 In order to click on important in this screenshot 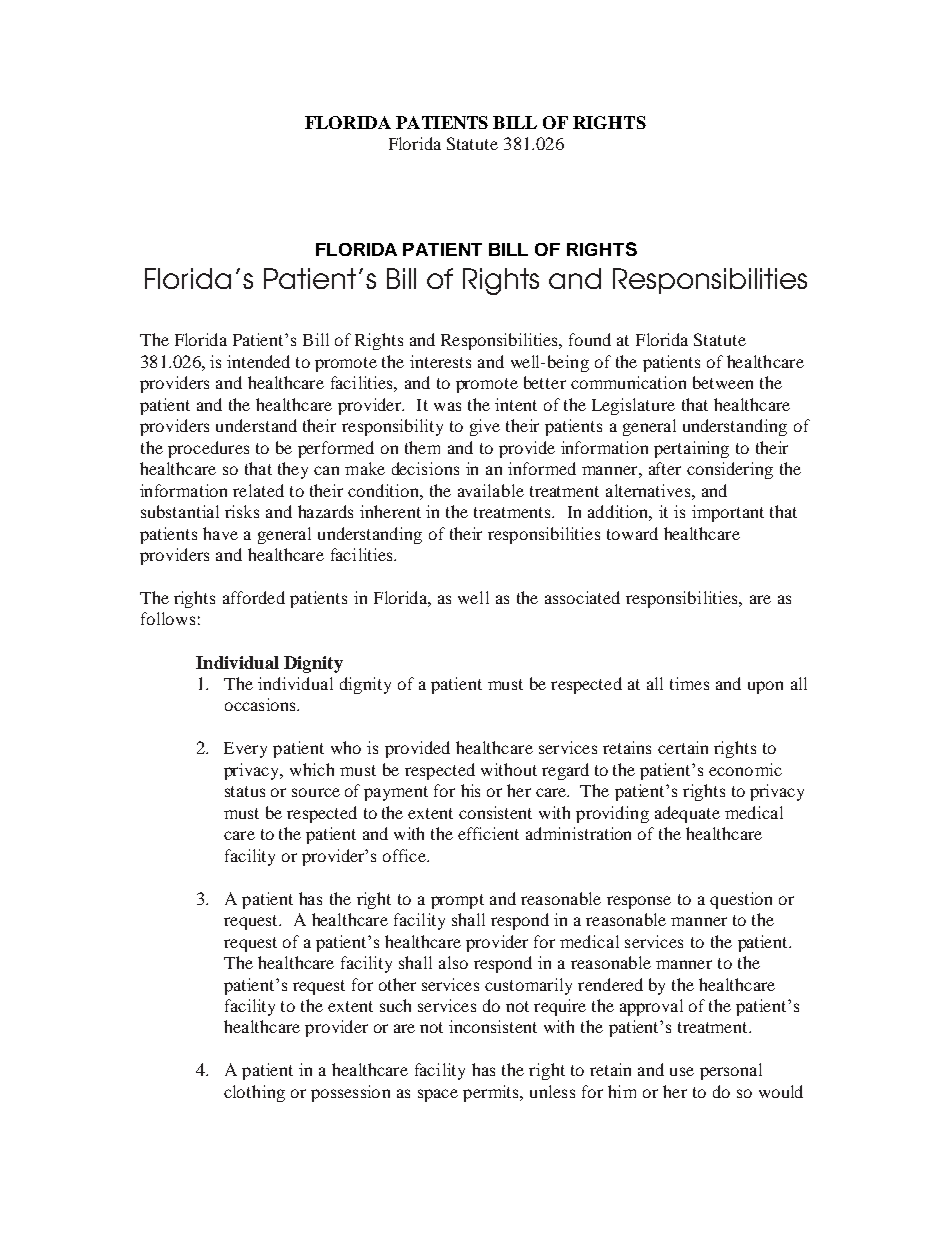, I will do `click(728, 513)`.
